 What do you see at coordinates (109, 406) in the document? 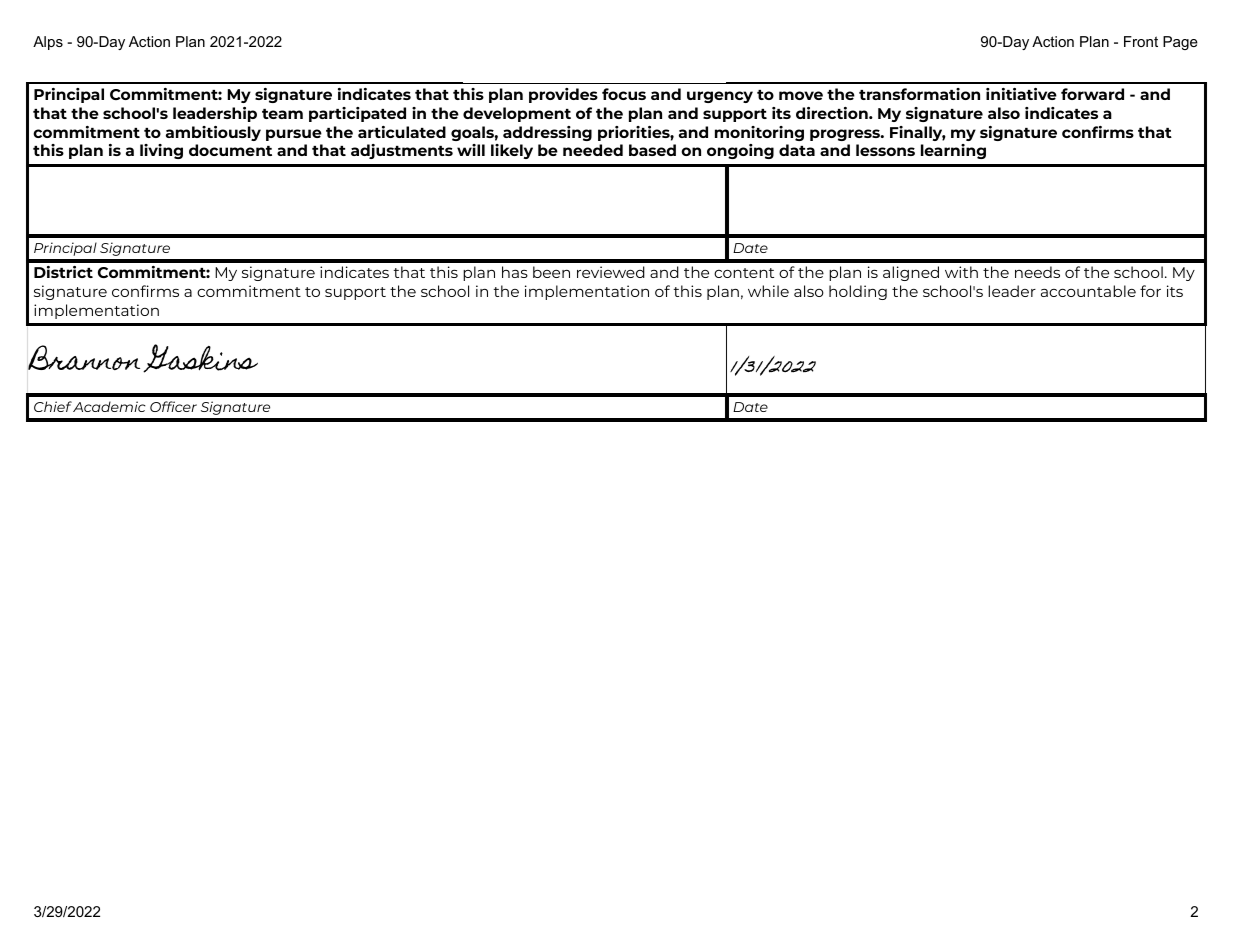
I see `Academic` at bounding box center [109, 406].
